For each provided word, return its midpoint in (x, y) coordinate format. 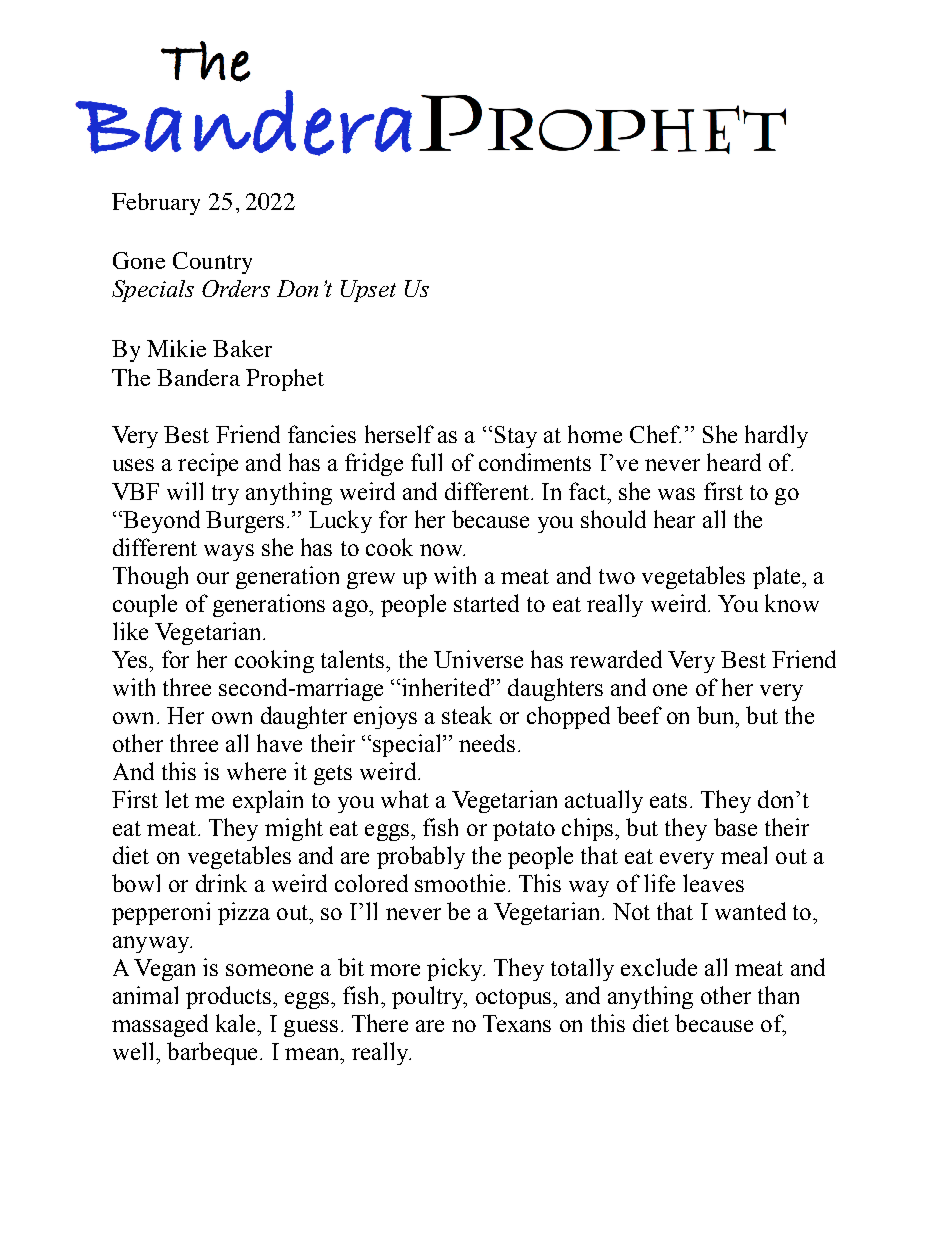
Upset (368, 291)
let (177, 799)
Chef (655, 434)
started (486, 603)
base (735, 827)
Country (212, 263)
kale (237, 1023)
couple (145, 605)
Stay (516, 437)
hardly (776, 436)
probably (421, 857)
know (792, 603)
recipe (208, 464)
